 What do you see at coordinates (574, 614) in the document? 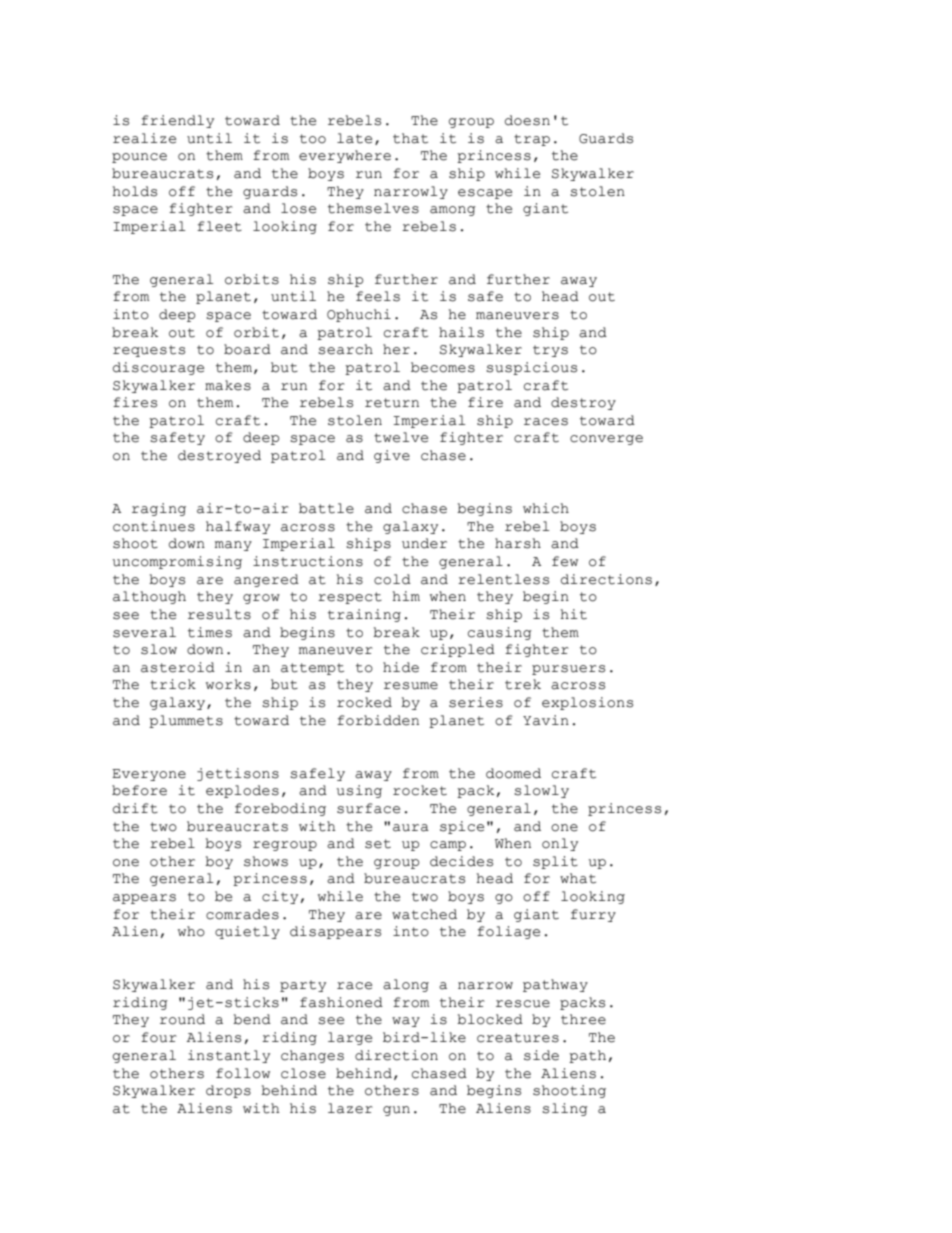
I see `hit` at bounding box center [574, 614].
